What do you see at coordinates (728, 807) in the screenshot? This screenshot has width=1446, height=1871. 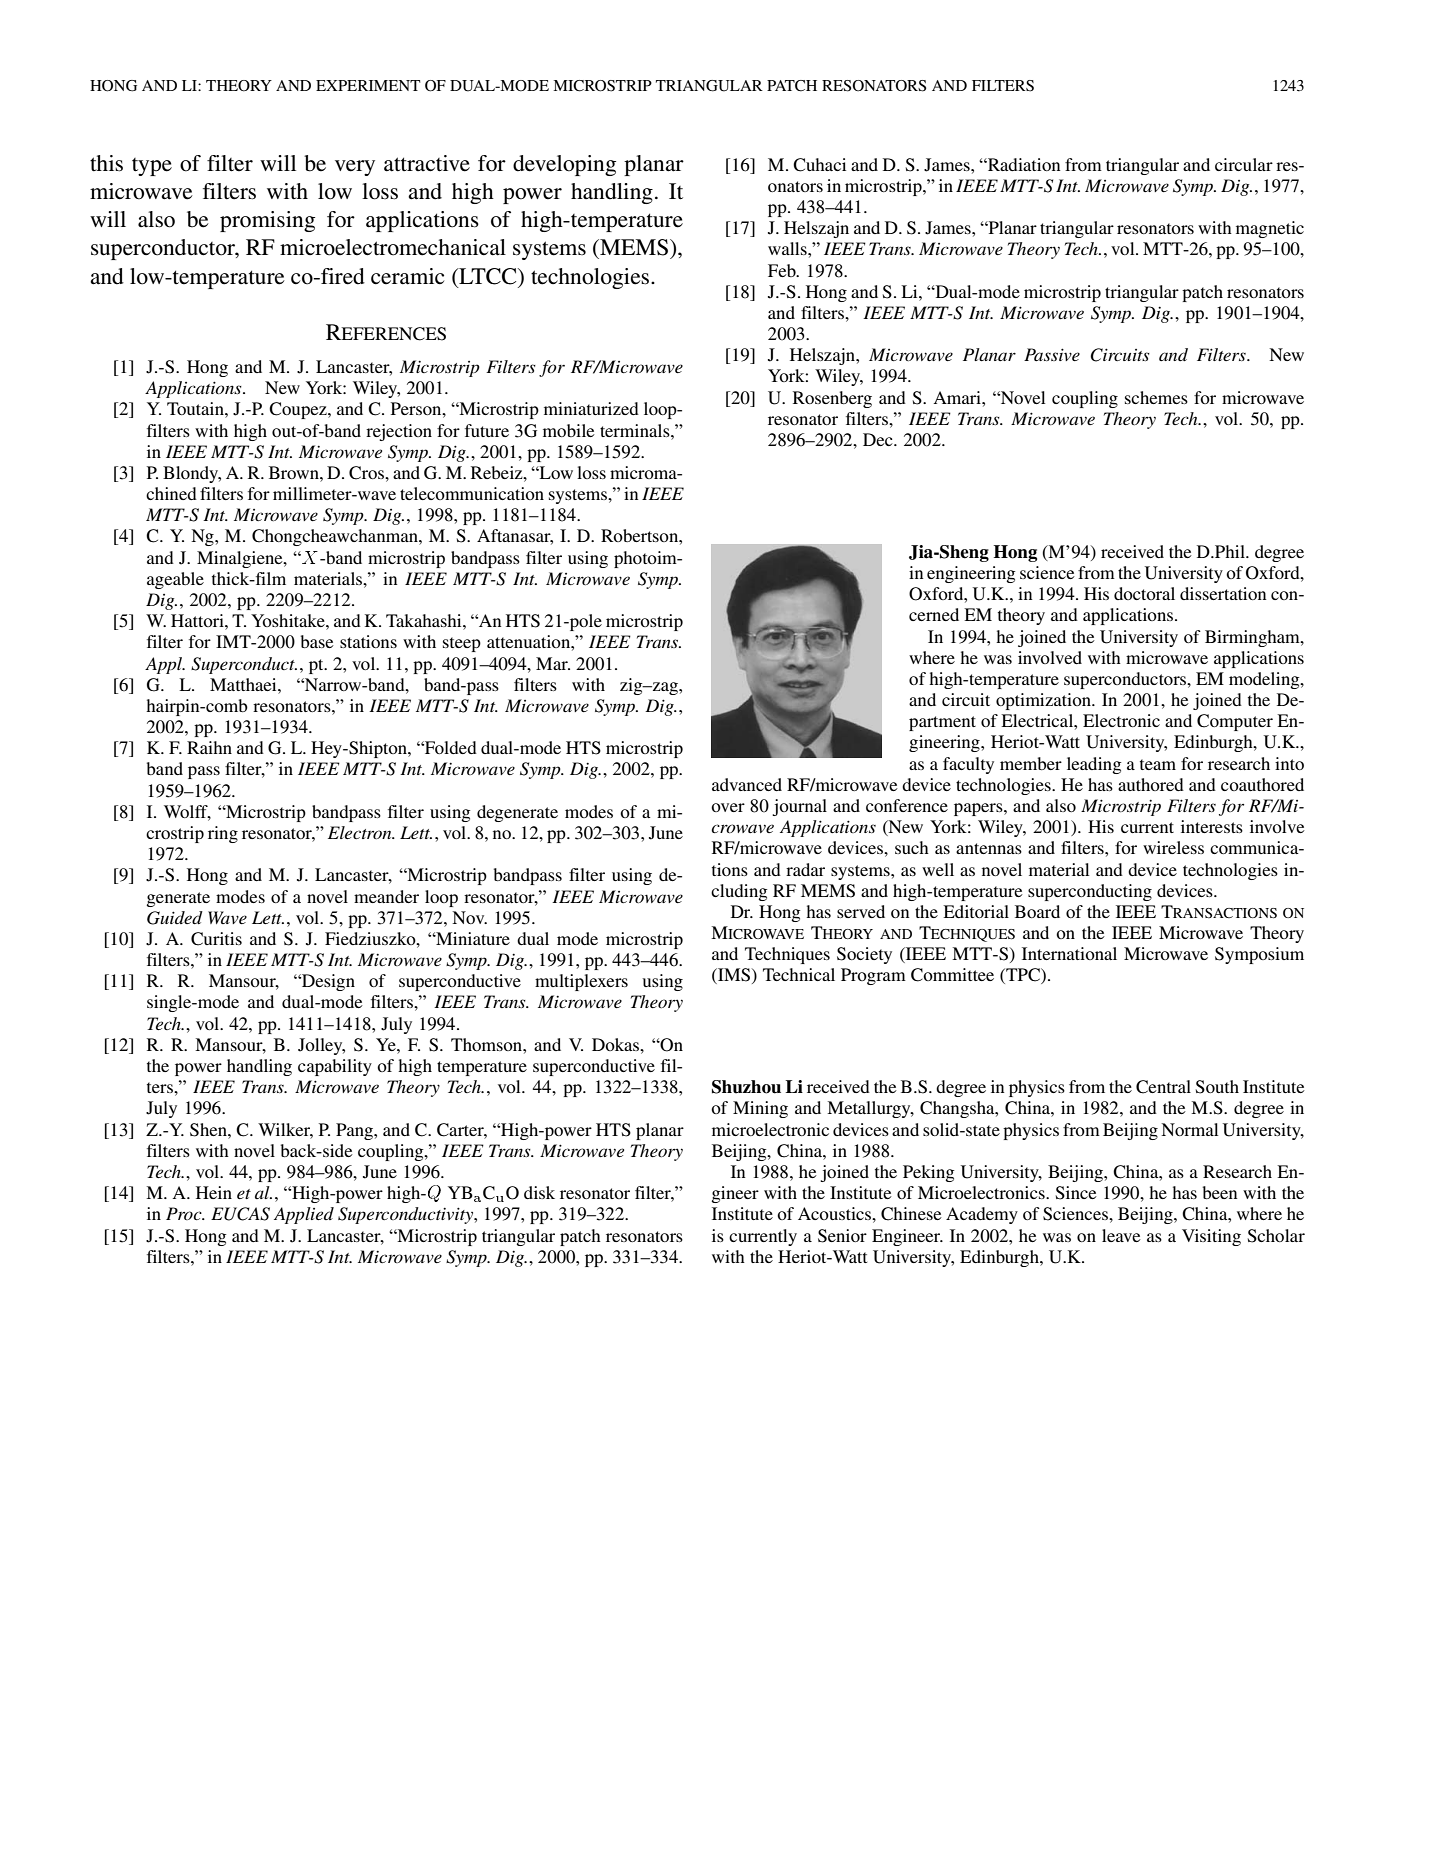 I see `over` at bounding box center [728, 807].
